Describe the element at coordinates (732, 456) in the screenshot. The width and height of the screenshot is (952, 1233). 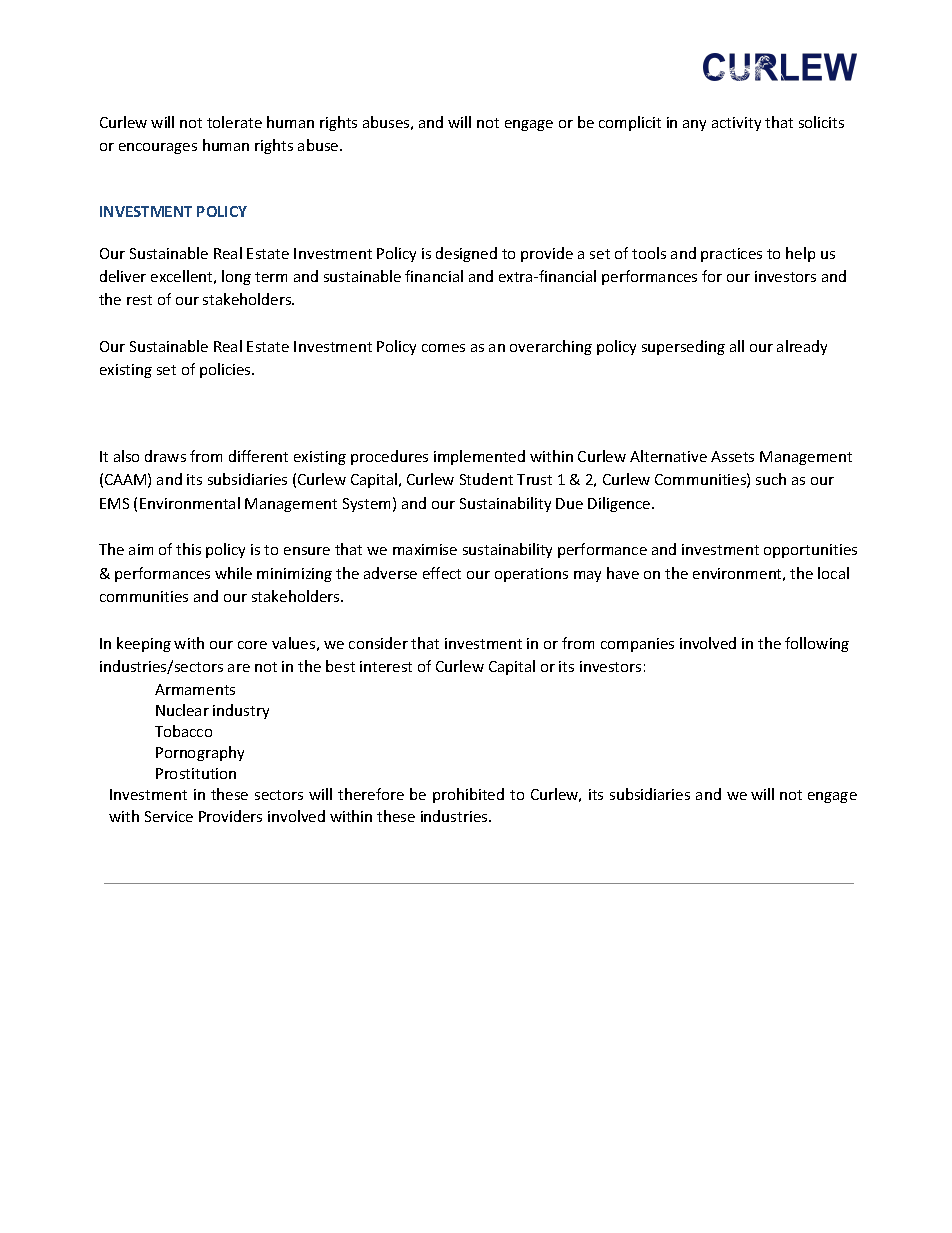
I see `Assets` at that location.
